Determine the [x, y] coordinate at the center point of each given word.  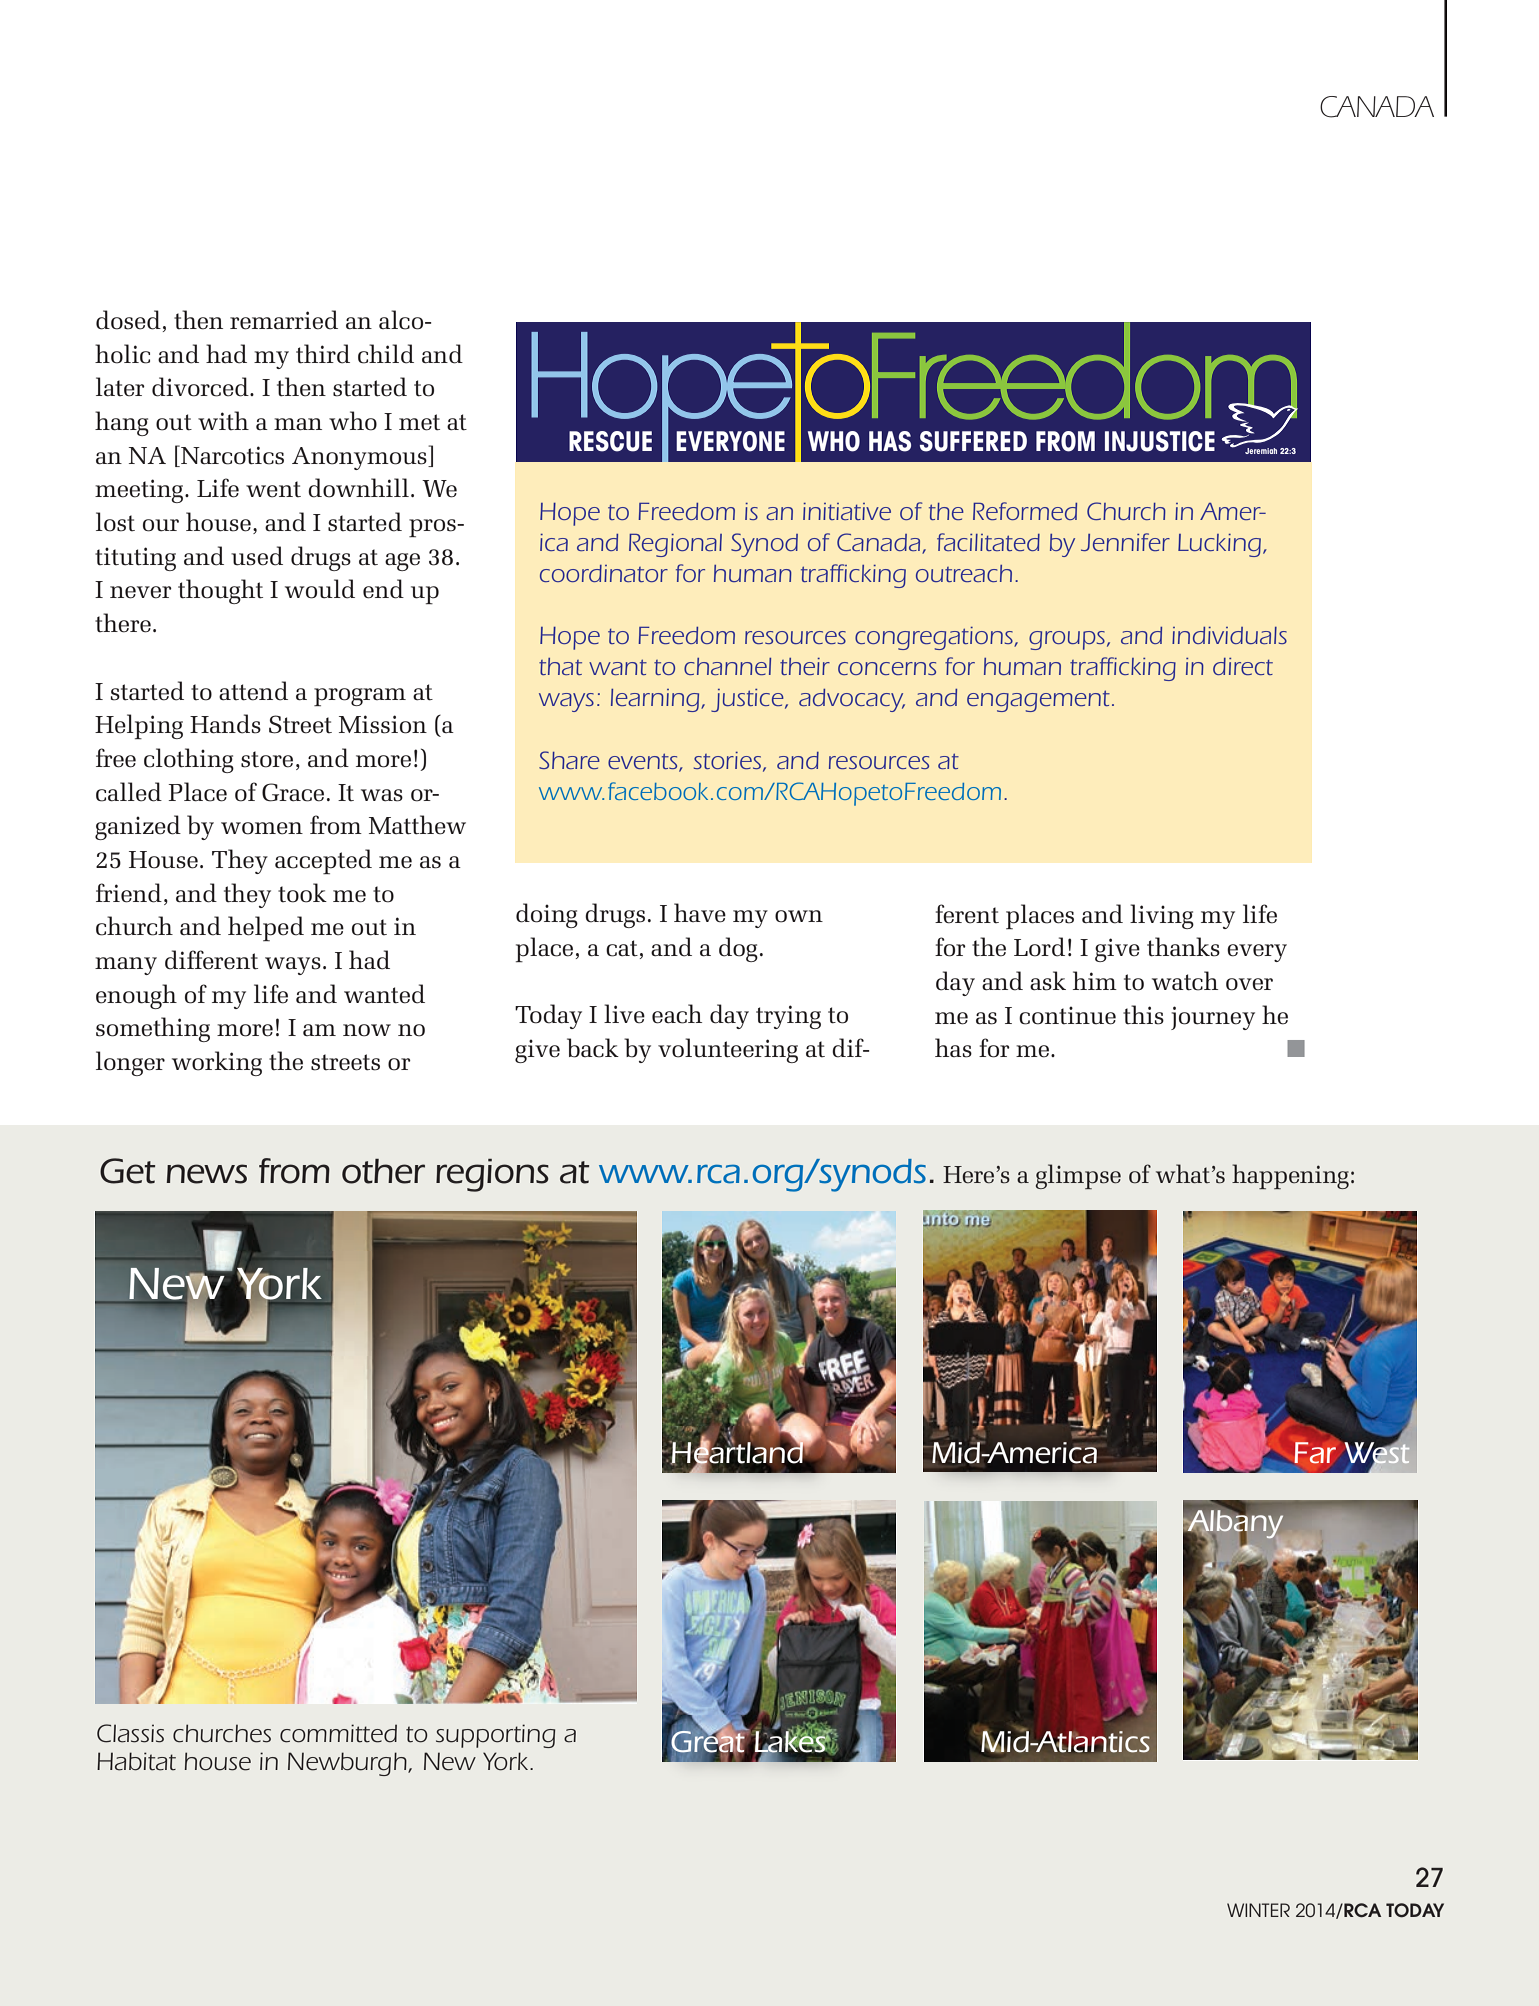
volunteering [728, 1050]
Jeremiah [1261, 451]
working [217, 1063]
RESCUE [610, 441]
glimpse [1078, 1176]
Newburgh [348, 1764]
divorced [201, 387]
